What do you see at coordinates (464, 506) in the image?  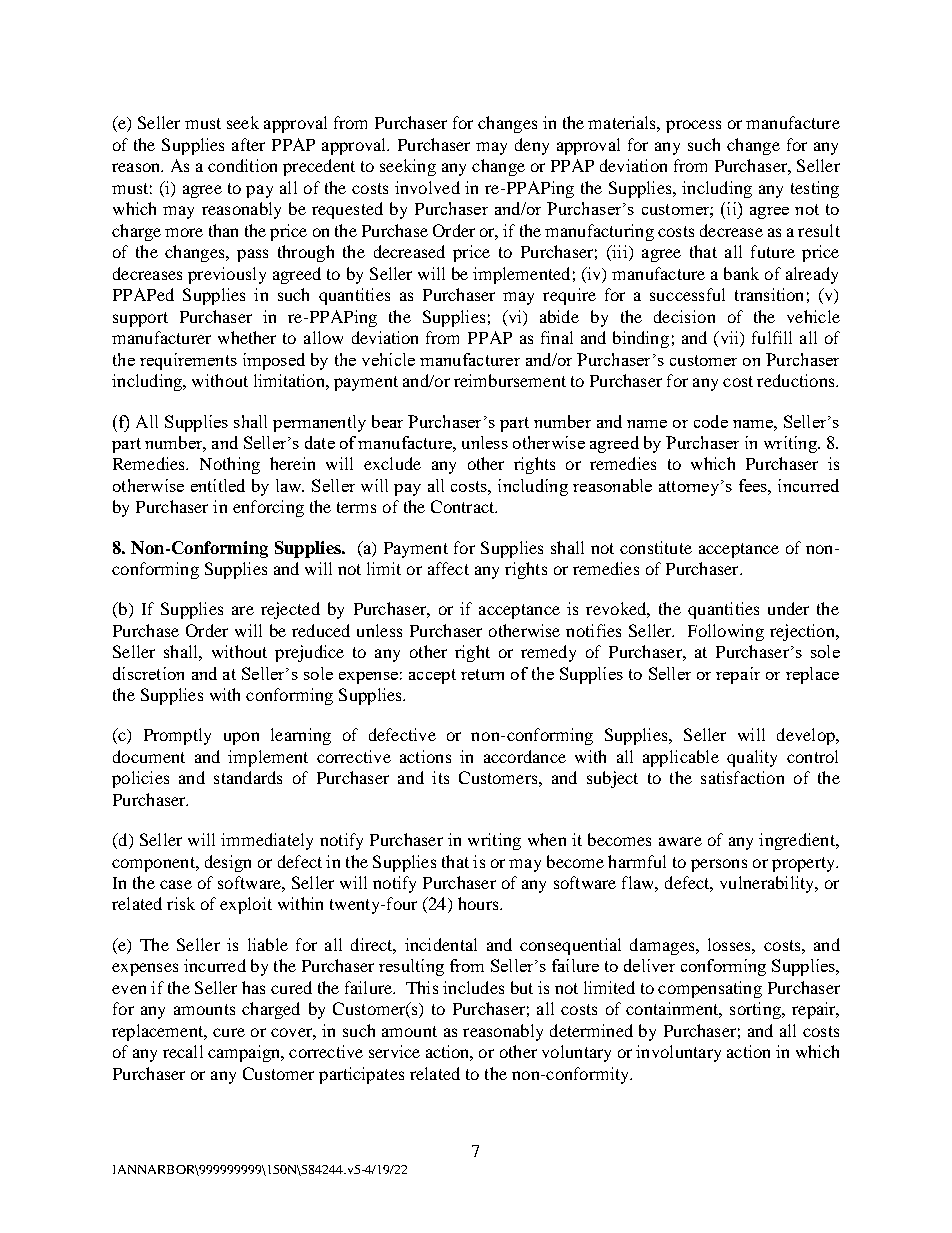 I see `Contract` at bounding box center [464, 506].
